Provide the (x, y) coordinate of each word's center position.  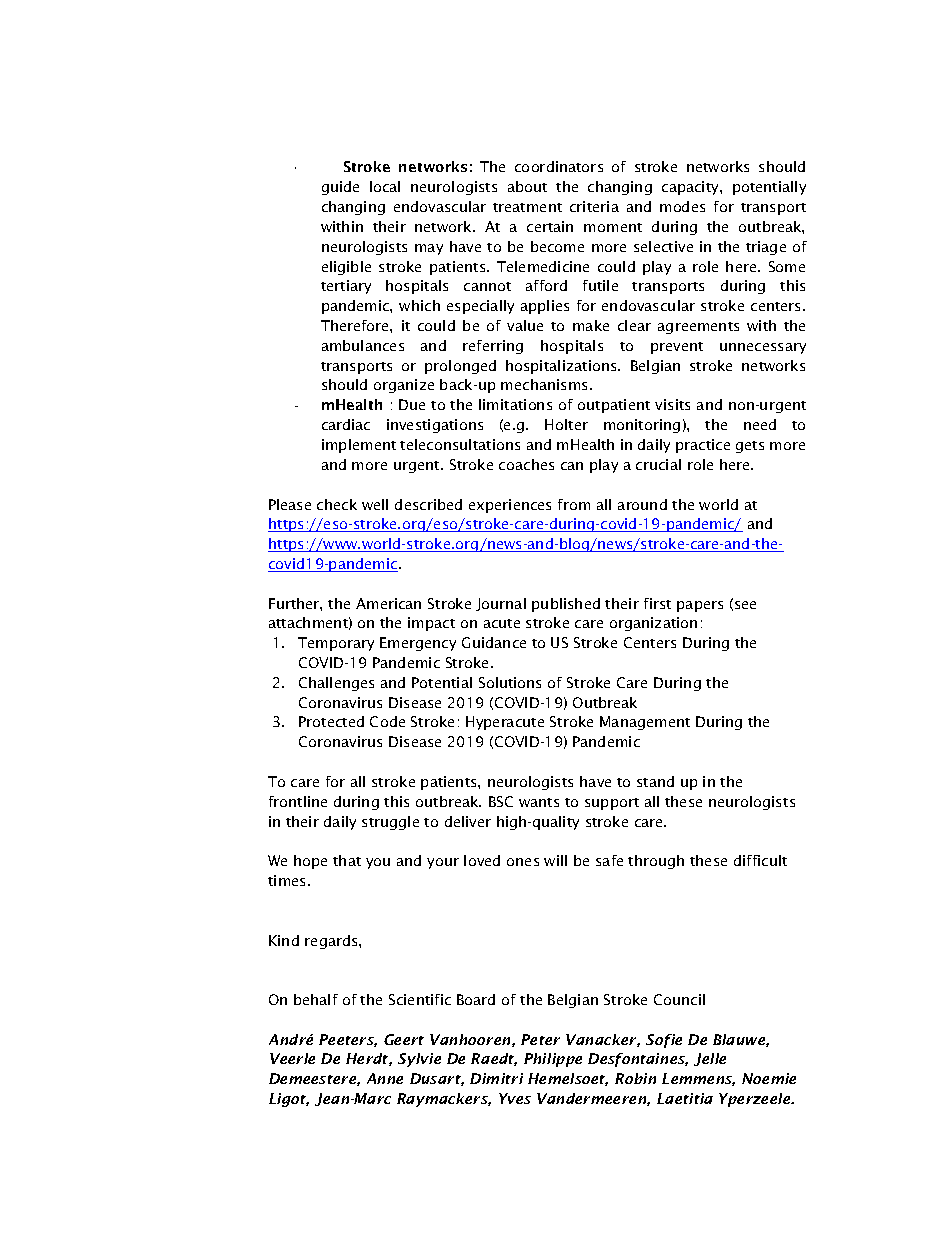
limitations (515, 404)
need (760, 424)
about (527, 186)
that (347, 860)
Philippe (553, 1060)
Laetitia (685, 1098)
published (566, 605)
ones (523, 862)
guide (340, 188)
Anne (385, 1078)
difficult (760, 860)
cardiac (346, 424)
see (745, 605)
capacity (691, 188)
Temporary (336, 644)
